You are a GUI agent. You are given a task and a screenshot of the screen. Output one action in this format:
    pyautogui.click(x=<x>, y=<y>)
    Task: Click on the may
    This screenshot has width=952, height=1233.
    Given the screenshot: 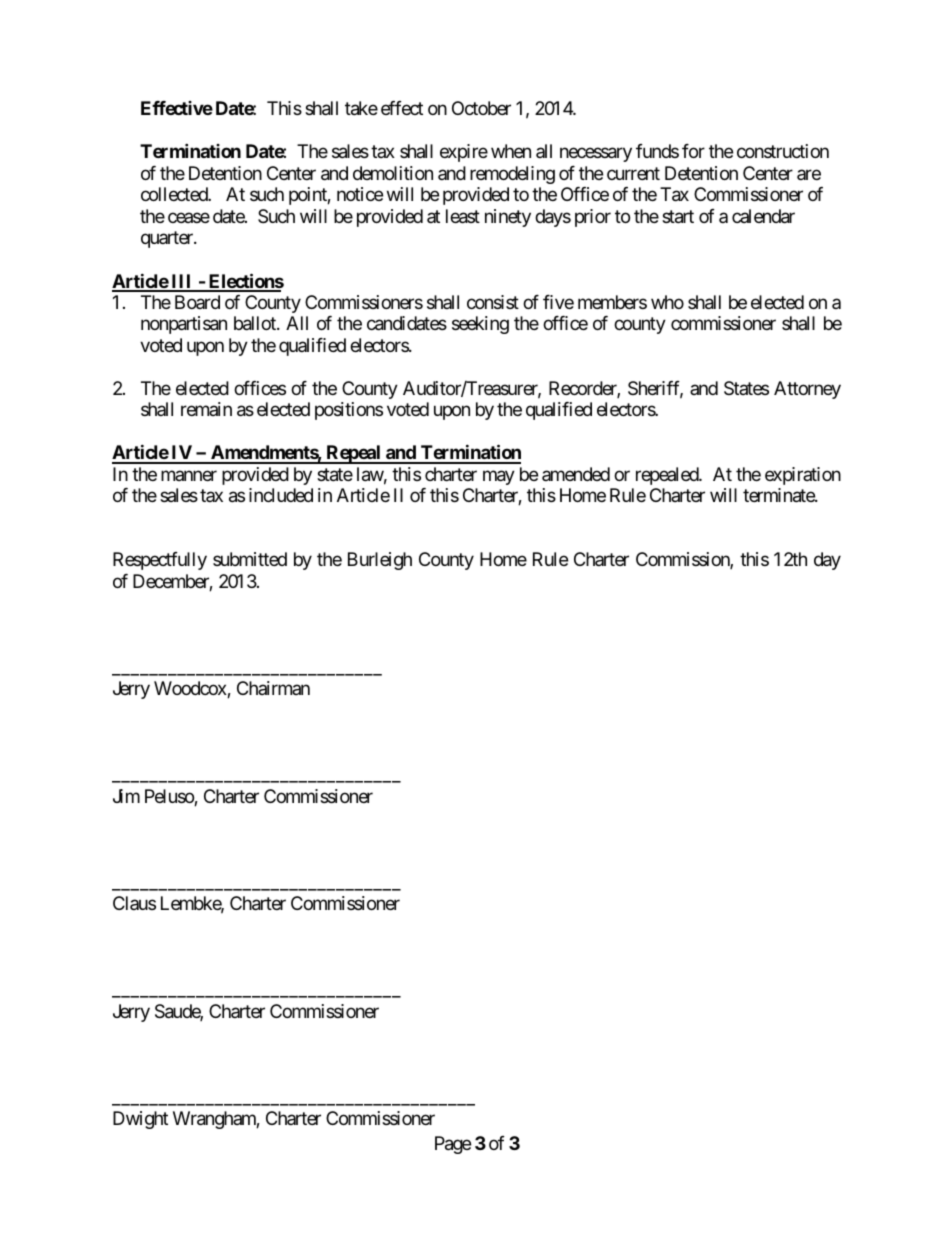 What is the action you would take?
    pyautogui.click(x=499, y=477)
